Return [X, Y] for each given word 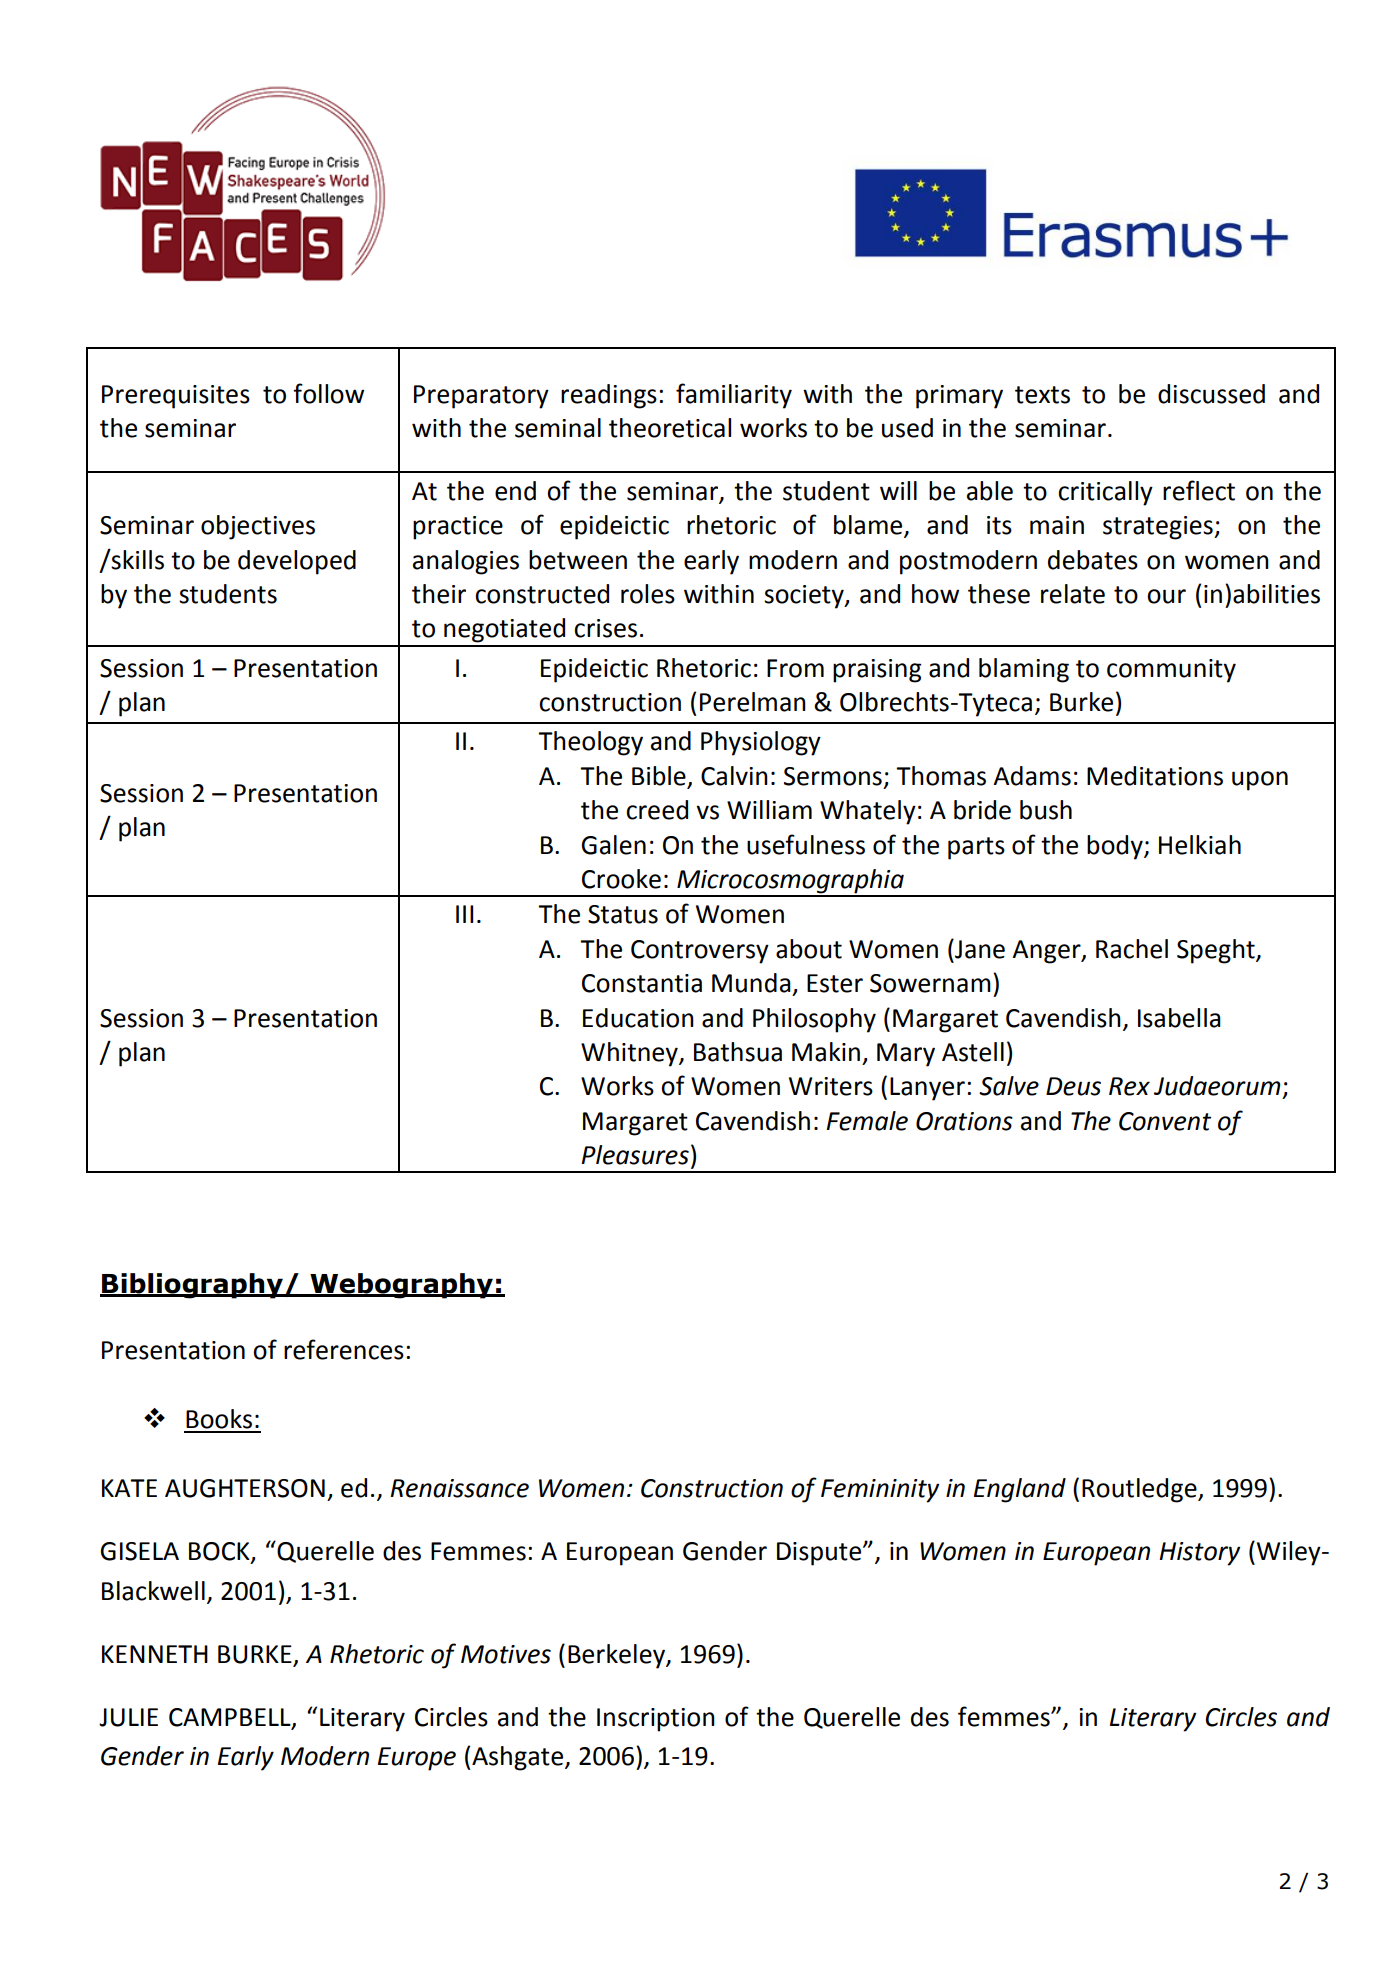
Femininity [880, 1491]
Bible [659, 776]
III [464, 914]
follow [328, 393]
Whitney [630, 1054]
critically [1105, 493]
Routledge [1140, 1490]
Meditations [1155, 776]
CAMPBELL [231, 1718]
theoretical [670, 428]
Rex [1129, 1086]
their [439, 594]
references [344, 1349]
